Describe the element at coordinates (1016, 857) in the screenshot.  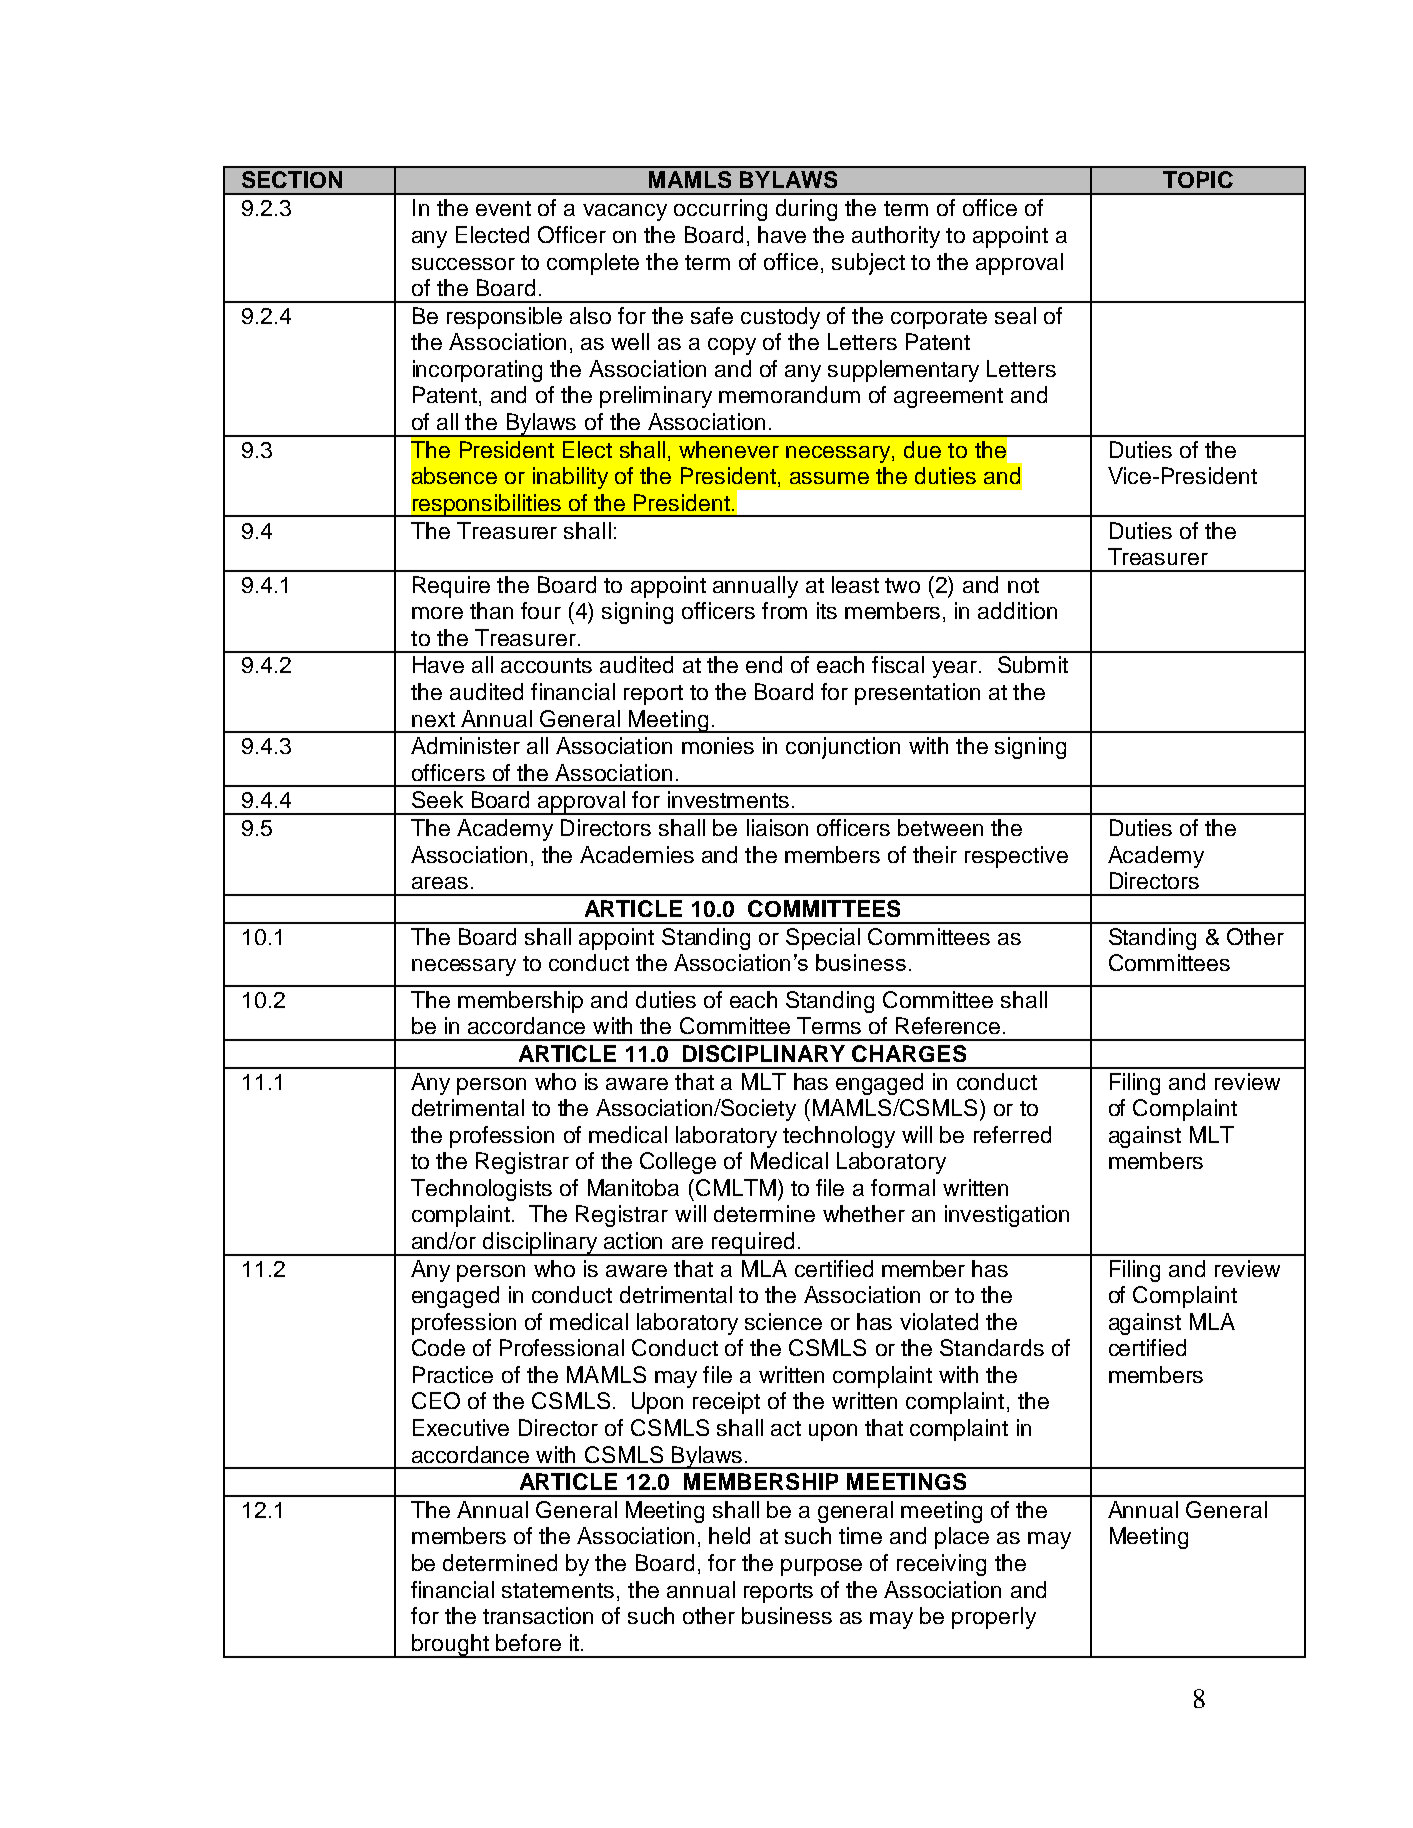
I see `respective` at that location.
